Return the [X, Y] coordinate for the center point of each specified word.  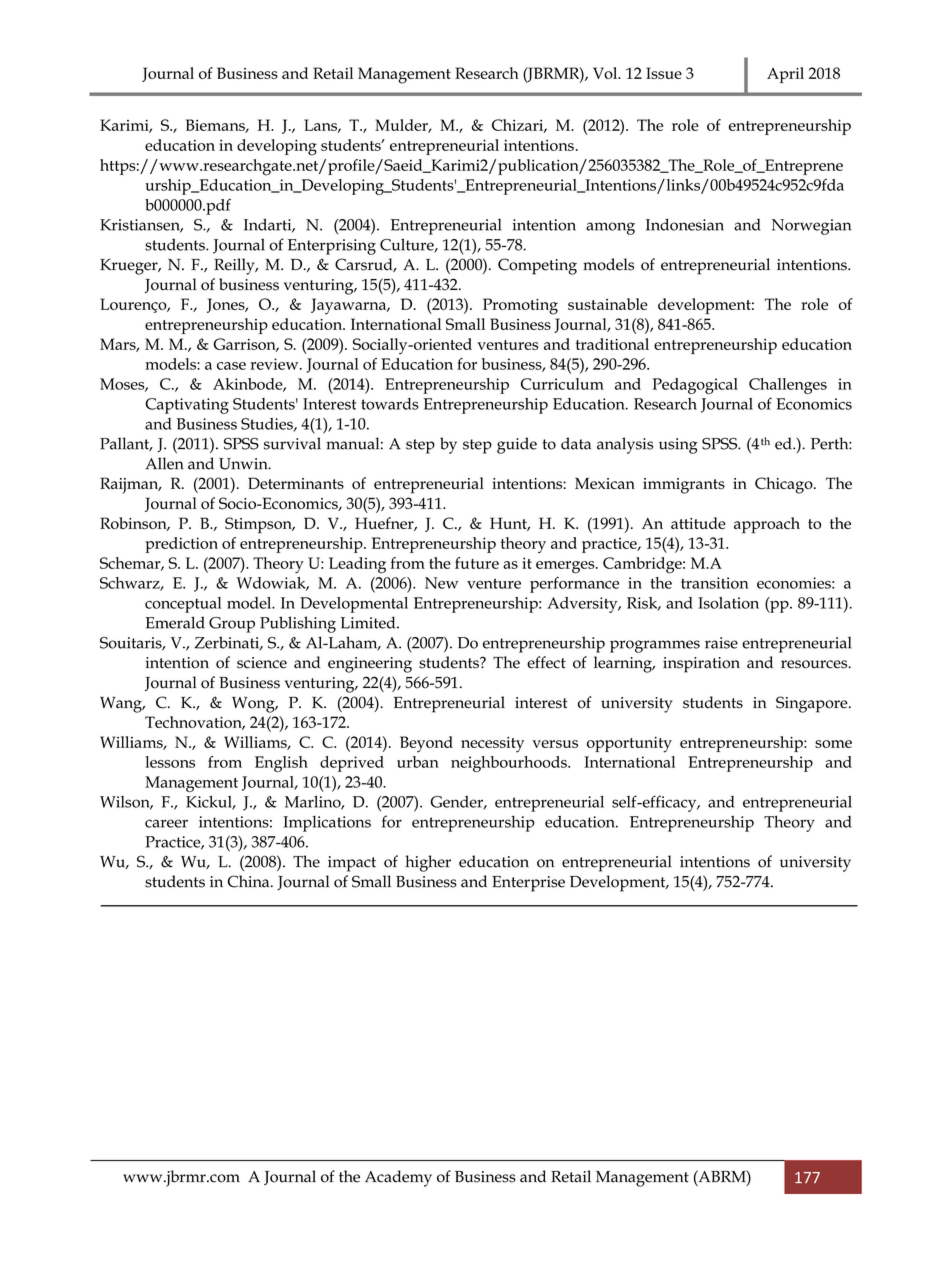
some [833, 744]
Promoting [520, 306]
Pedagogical [695, 386]
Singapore [813, 704]
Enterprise [528, 884]
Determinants [296, 483]
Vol [606, 73]
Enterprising [332, 247]
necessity [492, 745]
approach [767, 525]
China [250, 881]
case [231, 366]
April [785, 75]
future [477, 563]
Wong [254, 705]
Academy [398, 1178]
